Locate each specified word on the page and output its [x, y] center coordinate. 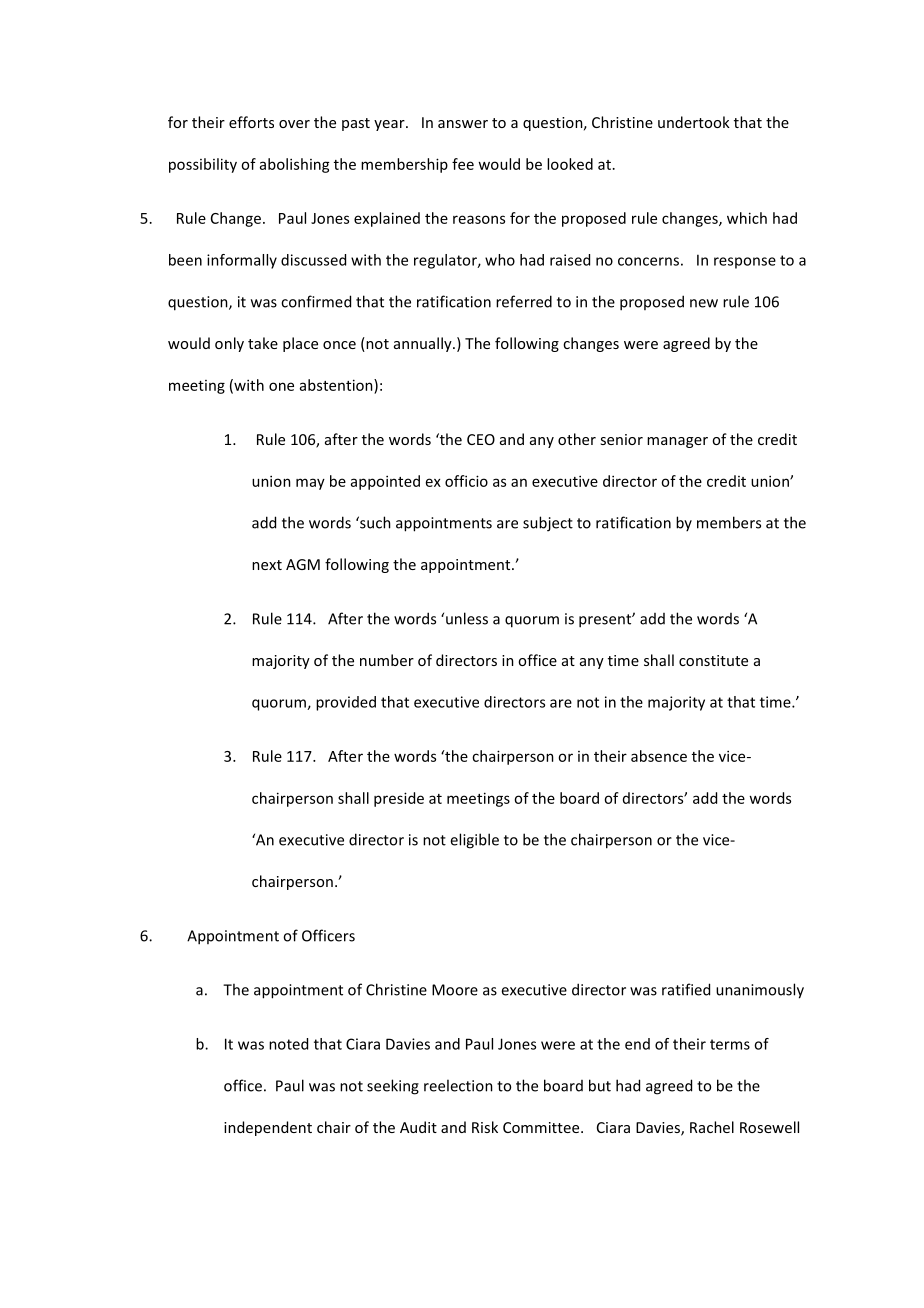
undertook [694, 122]
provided [346, 703]
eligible [474, 841]
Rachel [712, 1127]
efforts [251, 122]
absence [659, 756]
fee [463, 164]
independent [268, 1128]
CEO [481, 439]
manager [677, 442]
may [310, 484]
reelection [458, 1085]
